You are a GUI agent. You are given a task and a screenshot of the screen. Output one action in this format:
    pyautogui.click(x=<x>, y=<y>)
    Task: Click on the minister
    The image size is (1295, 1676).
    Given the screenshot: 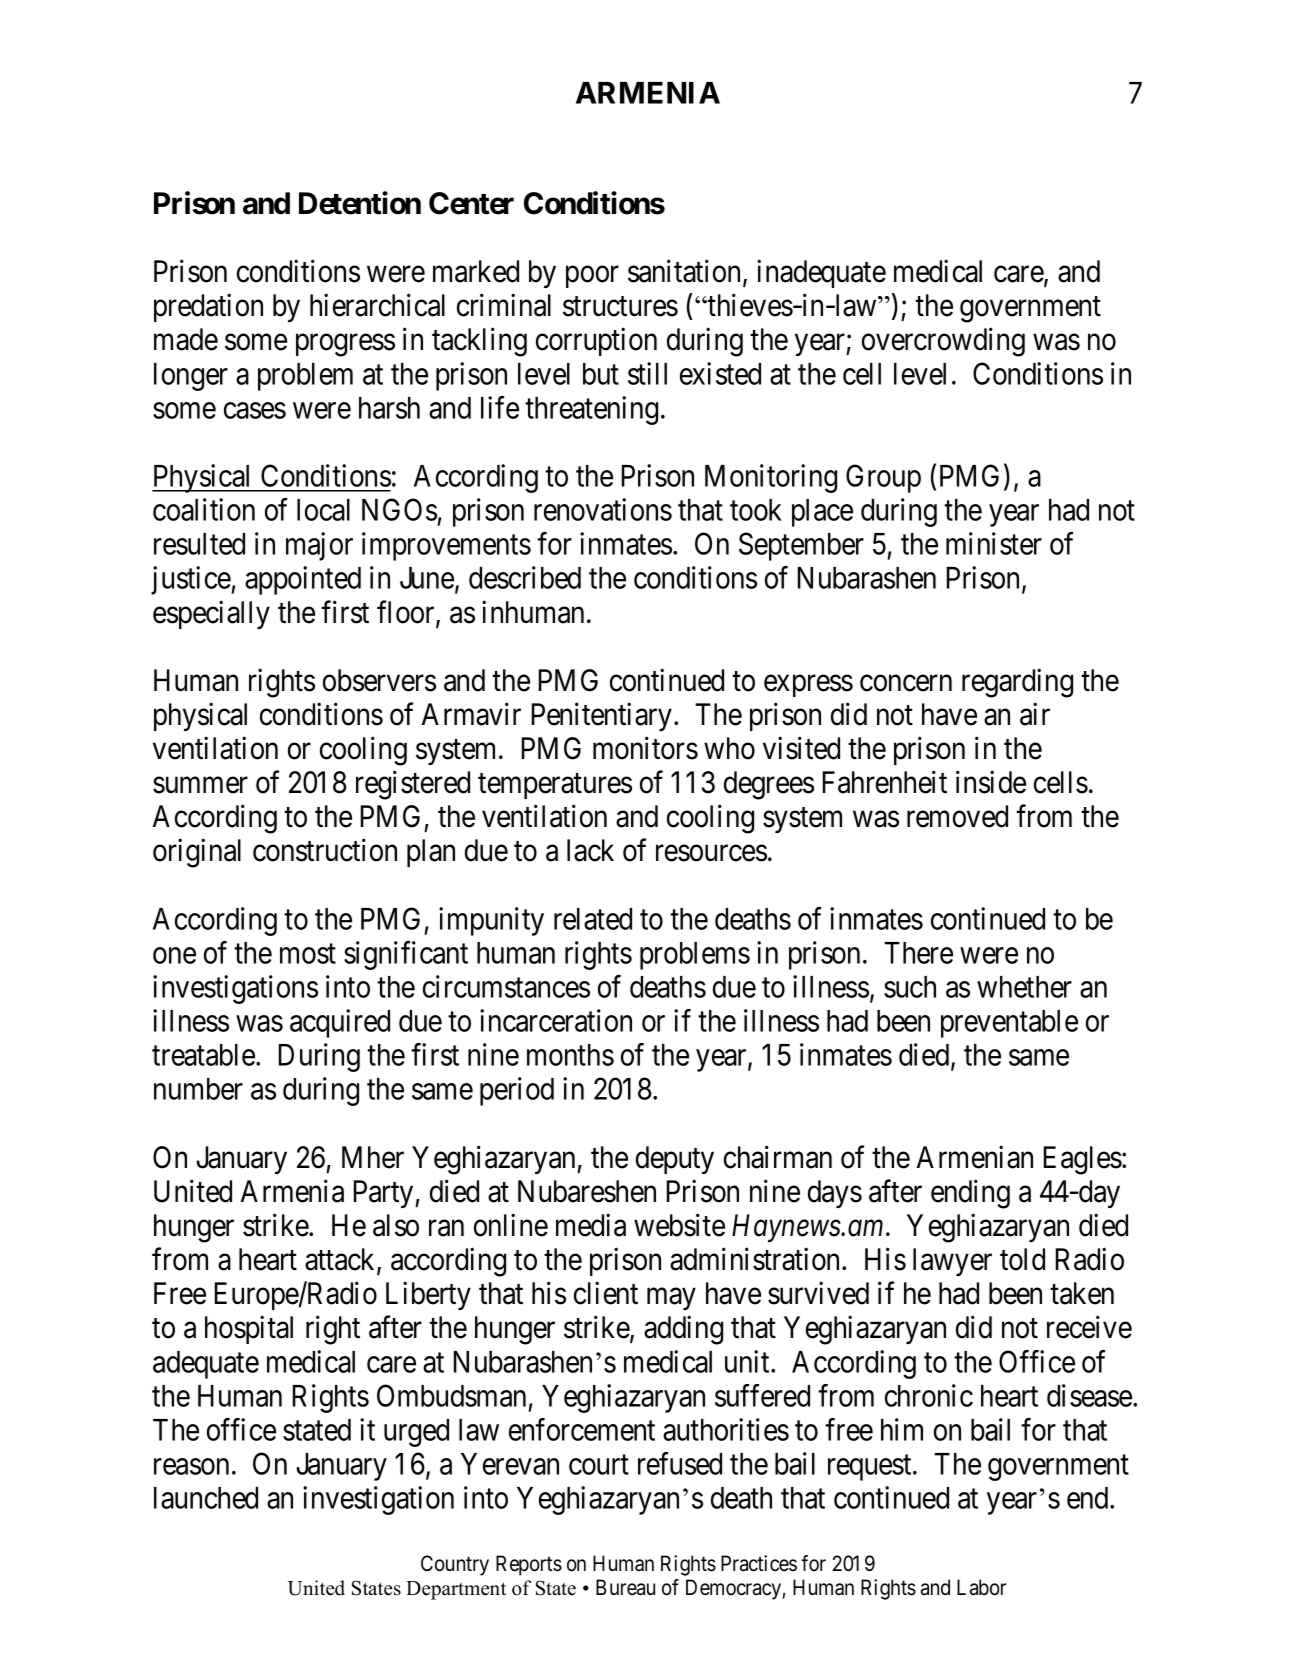 What is the action you would take?
    pyautogui.click(x=994, y=543)
